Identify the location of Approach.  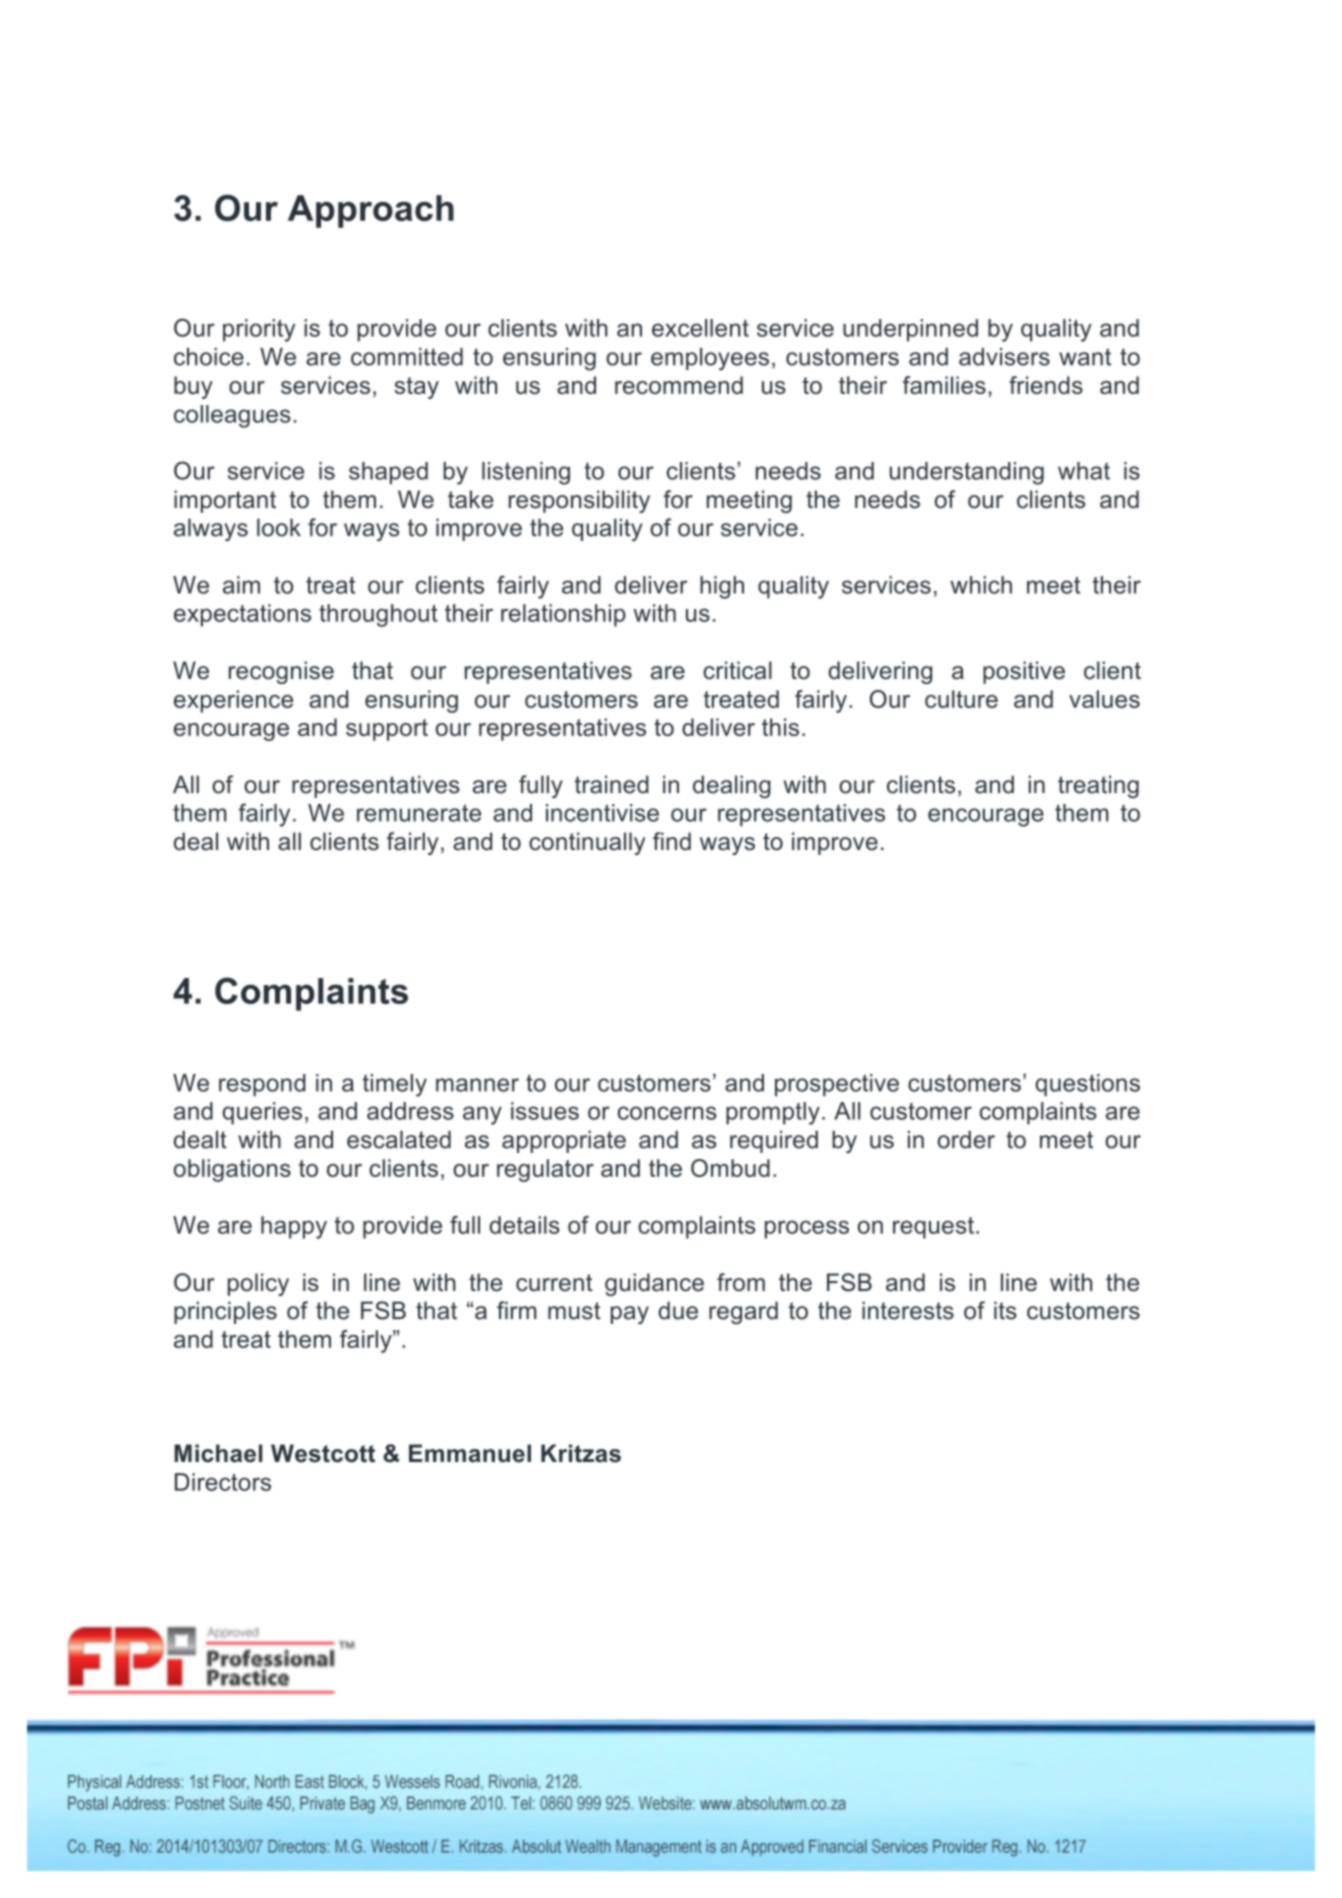
(371, 211).
